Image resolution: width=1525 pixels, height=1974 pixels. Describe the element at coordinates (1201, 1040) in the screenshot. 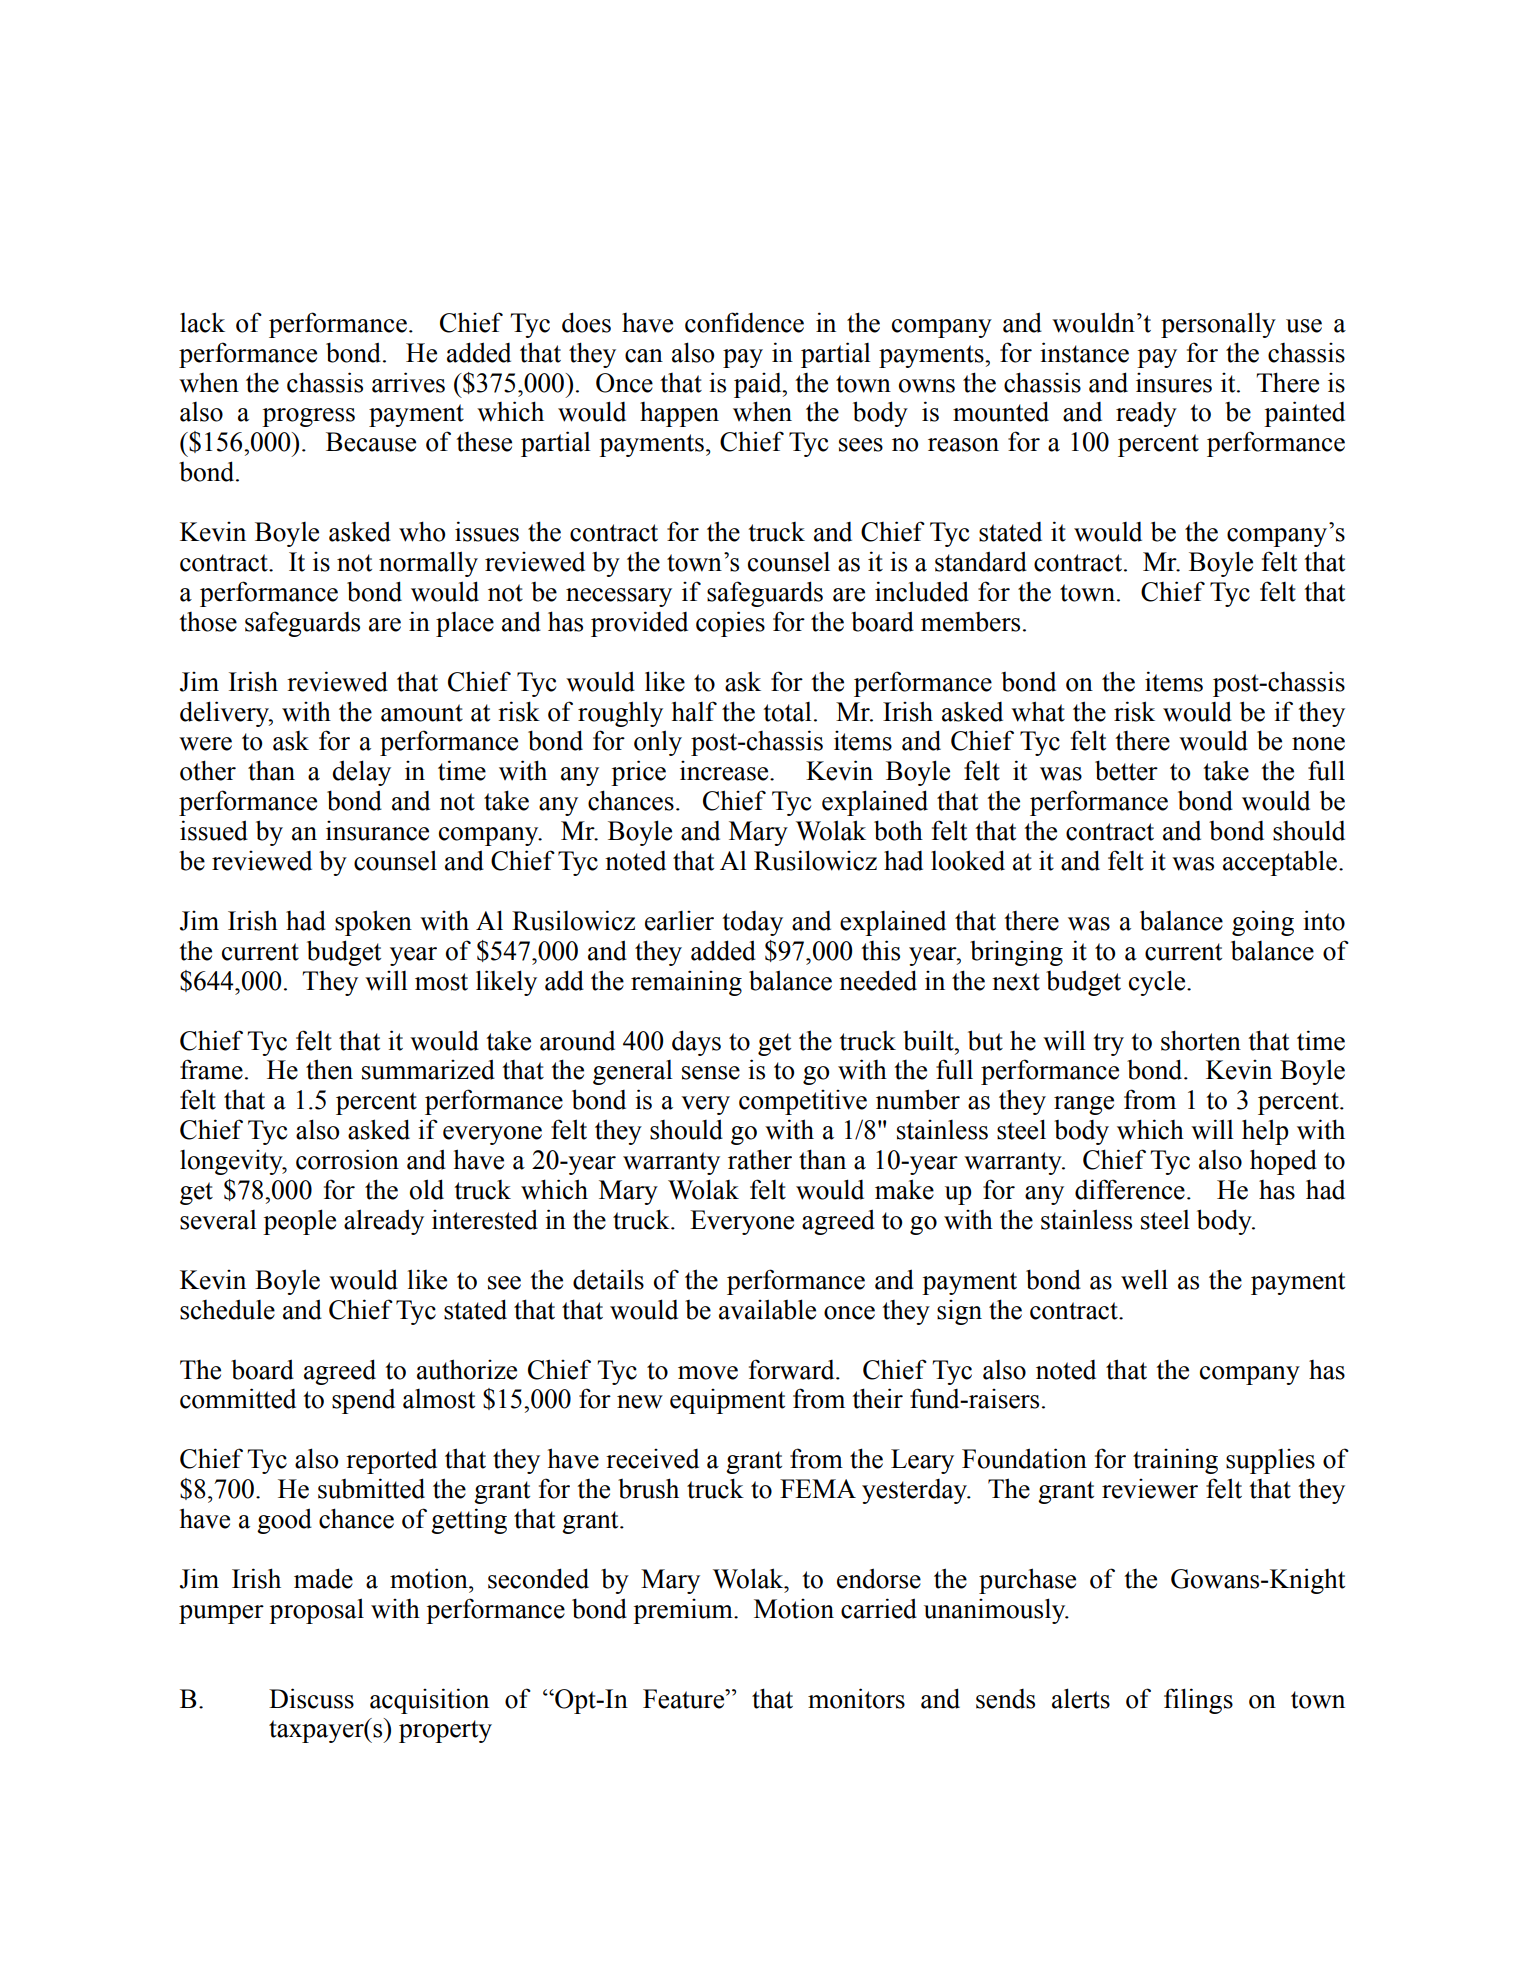

I see `shorten` at that location.
